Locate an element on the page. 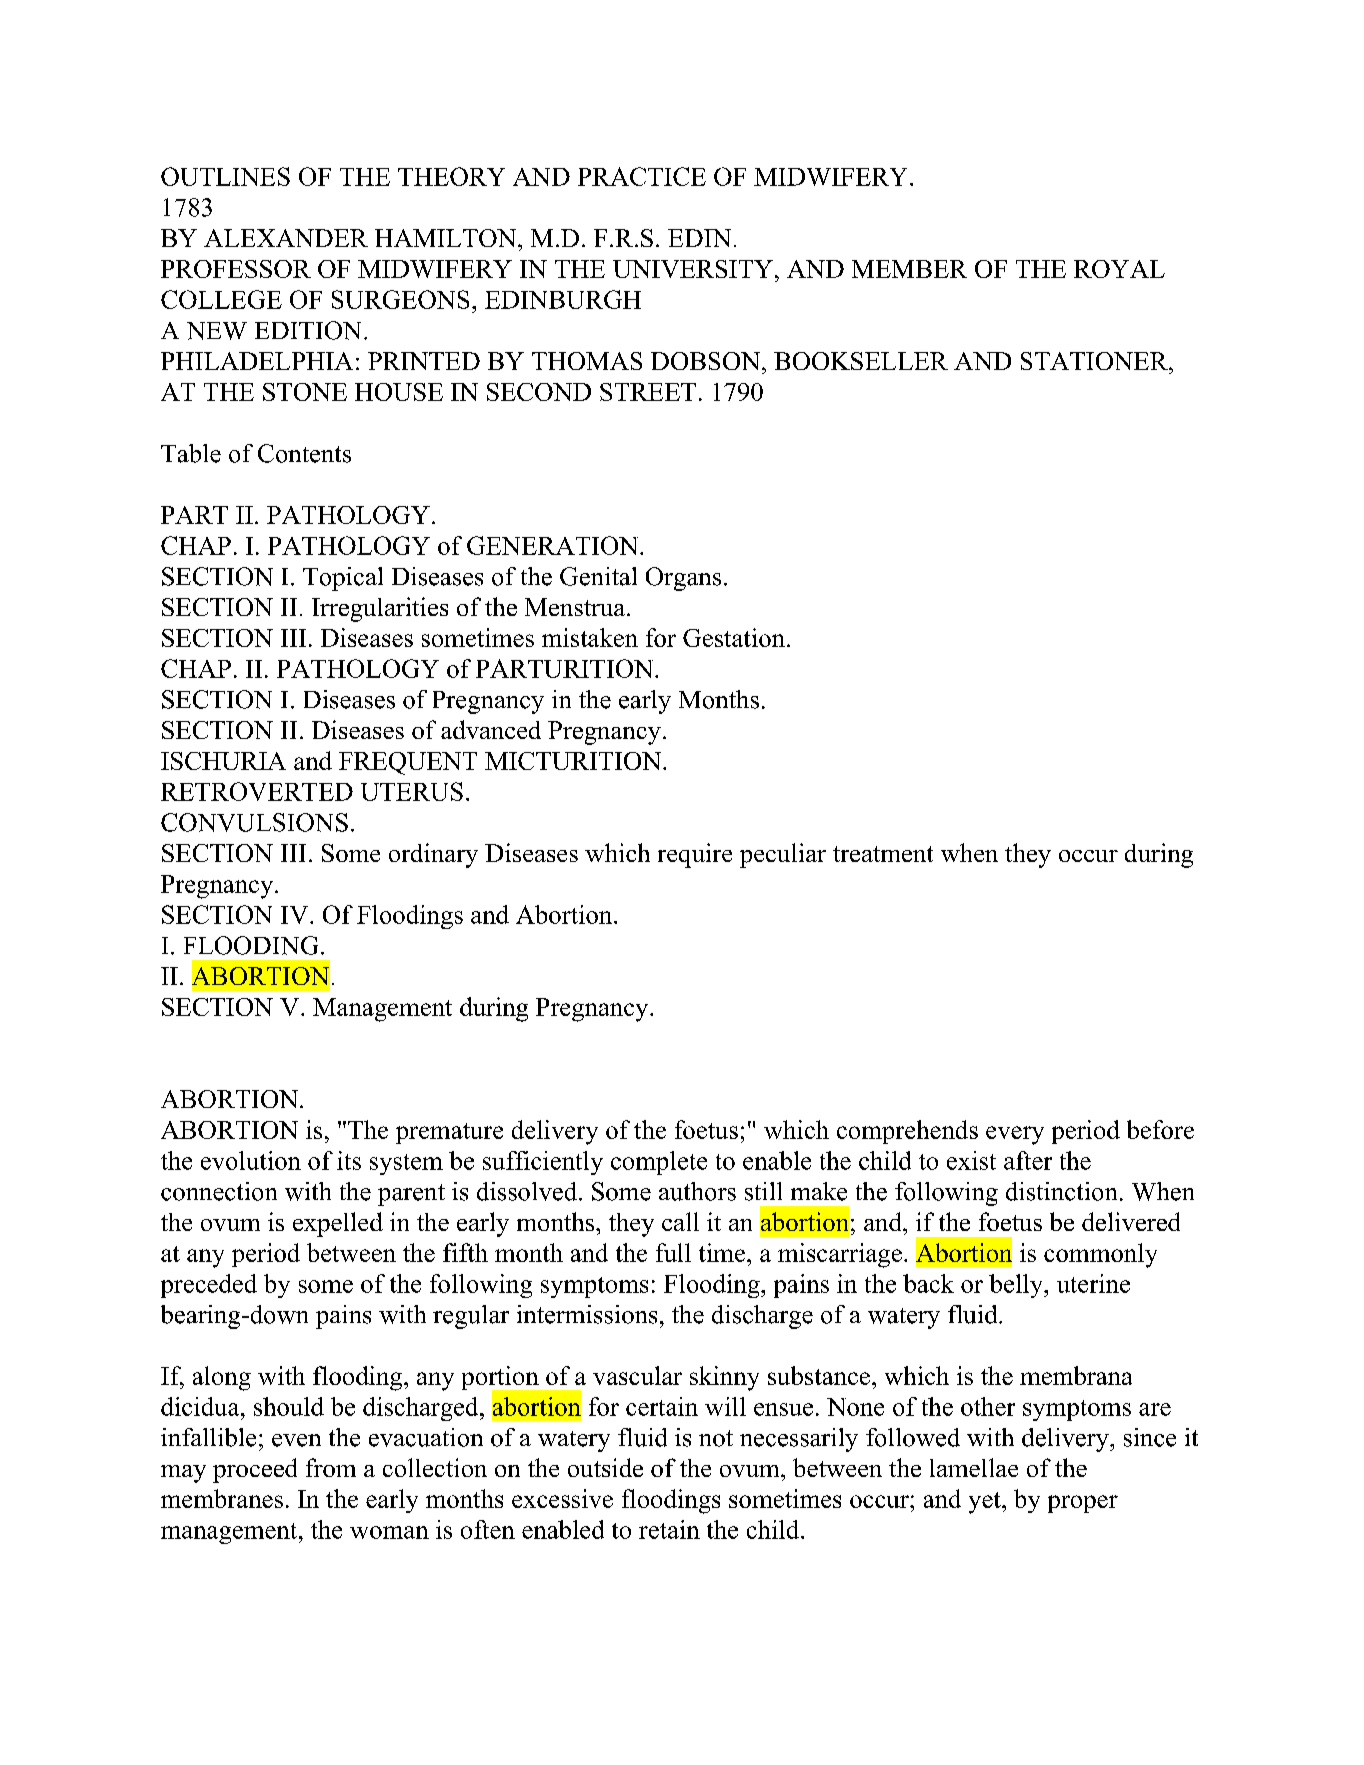 The image size is (1364, 1765). proper is located at coordinates (1083, 1504).
